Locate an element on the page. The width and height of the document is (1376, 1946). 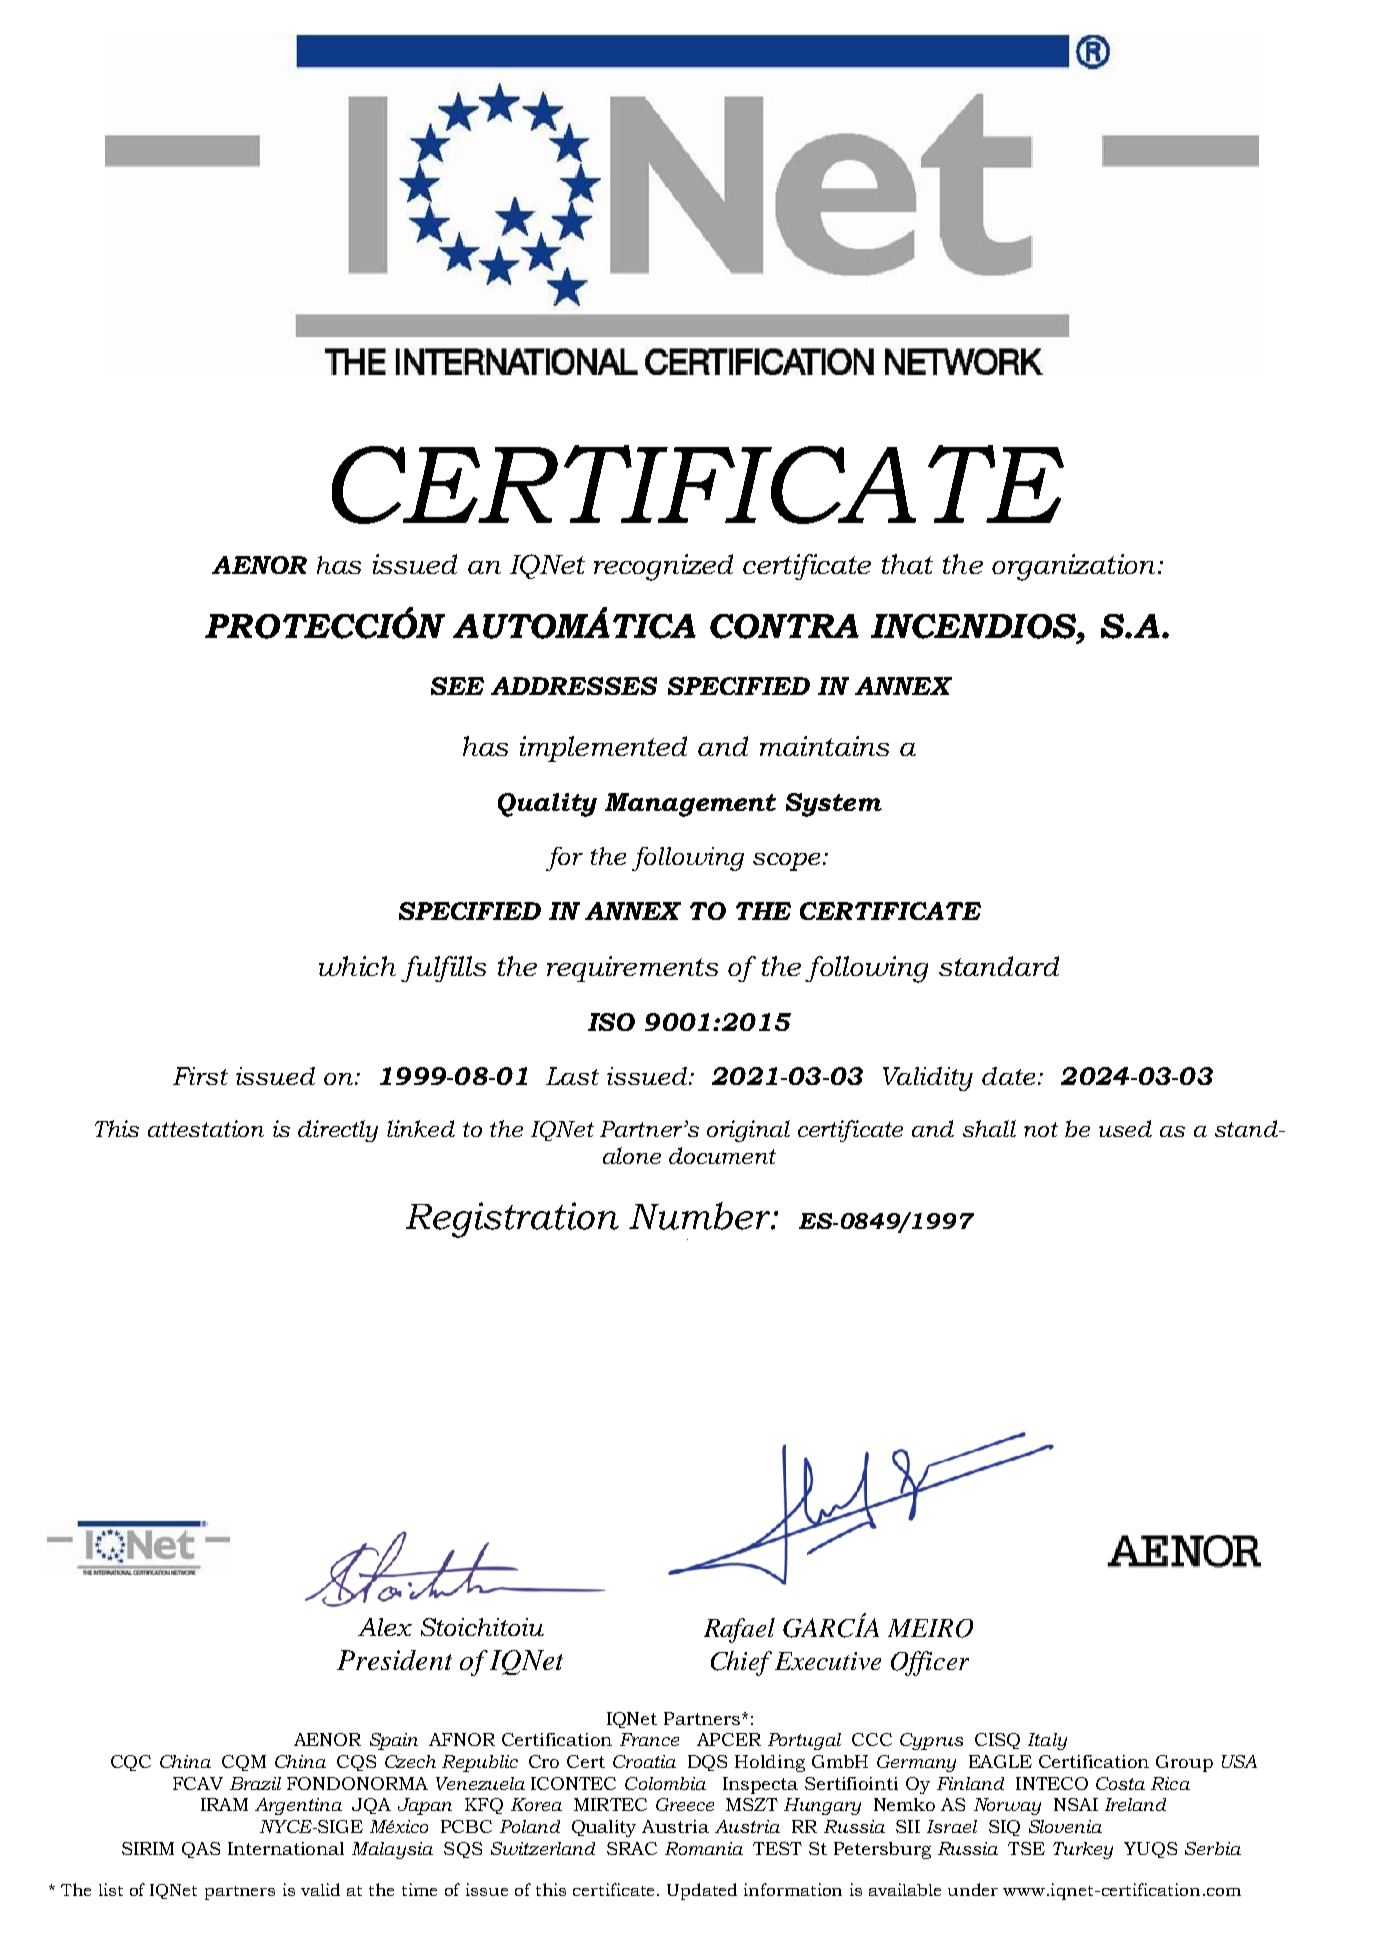
original is located at coordinates (748, 1131).
